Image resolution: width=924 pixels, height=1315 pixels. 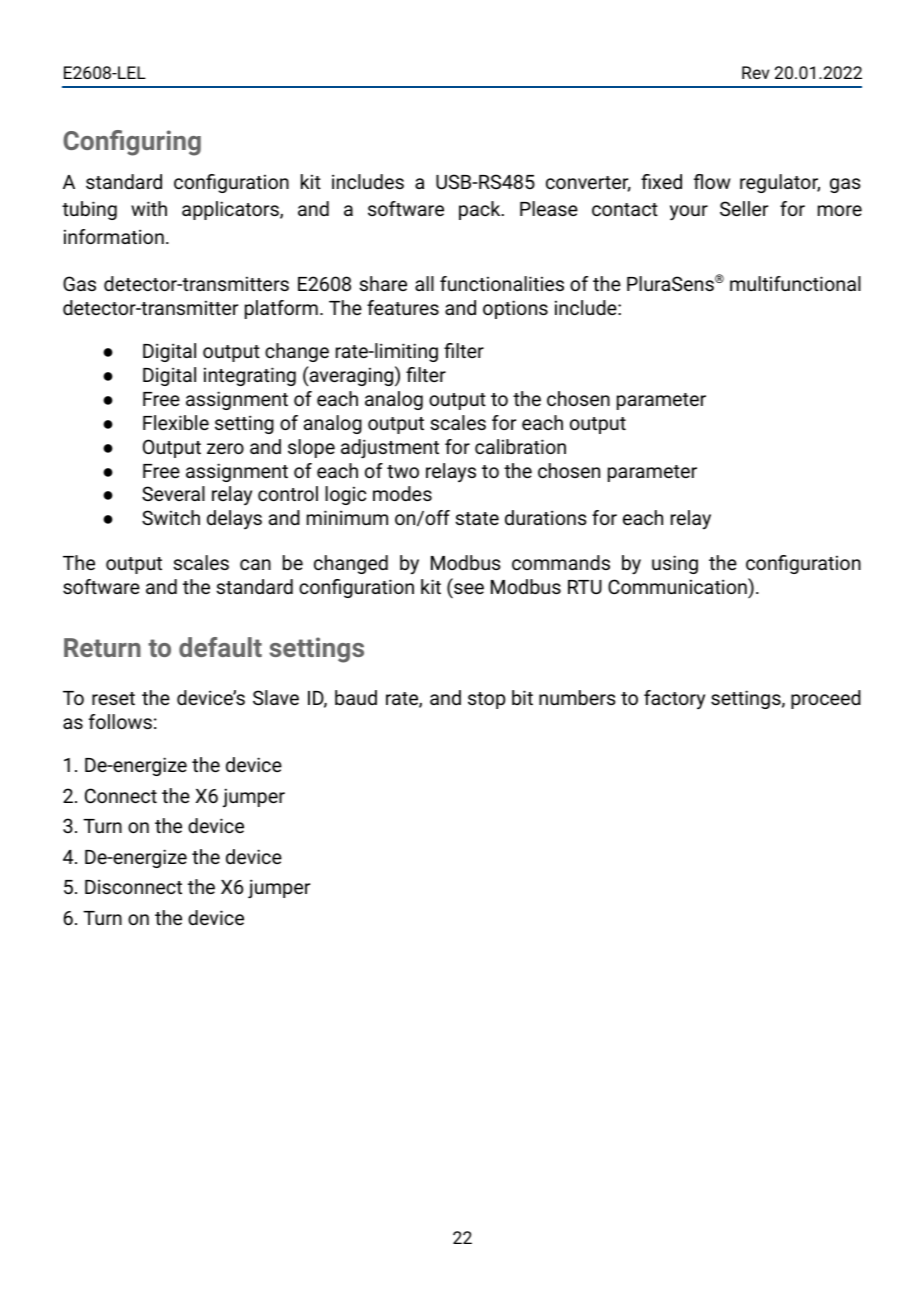 What do you see at coordinates (176, 422) in the screenshot?
I see `Flexible` at bounding box center [176, 422].
